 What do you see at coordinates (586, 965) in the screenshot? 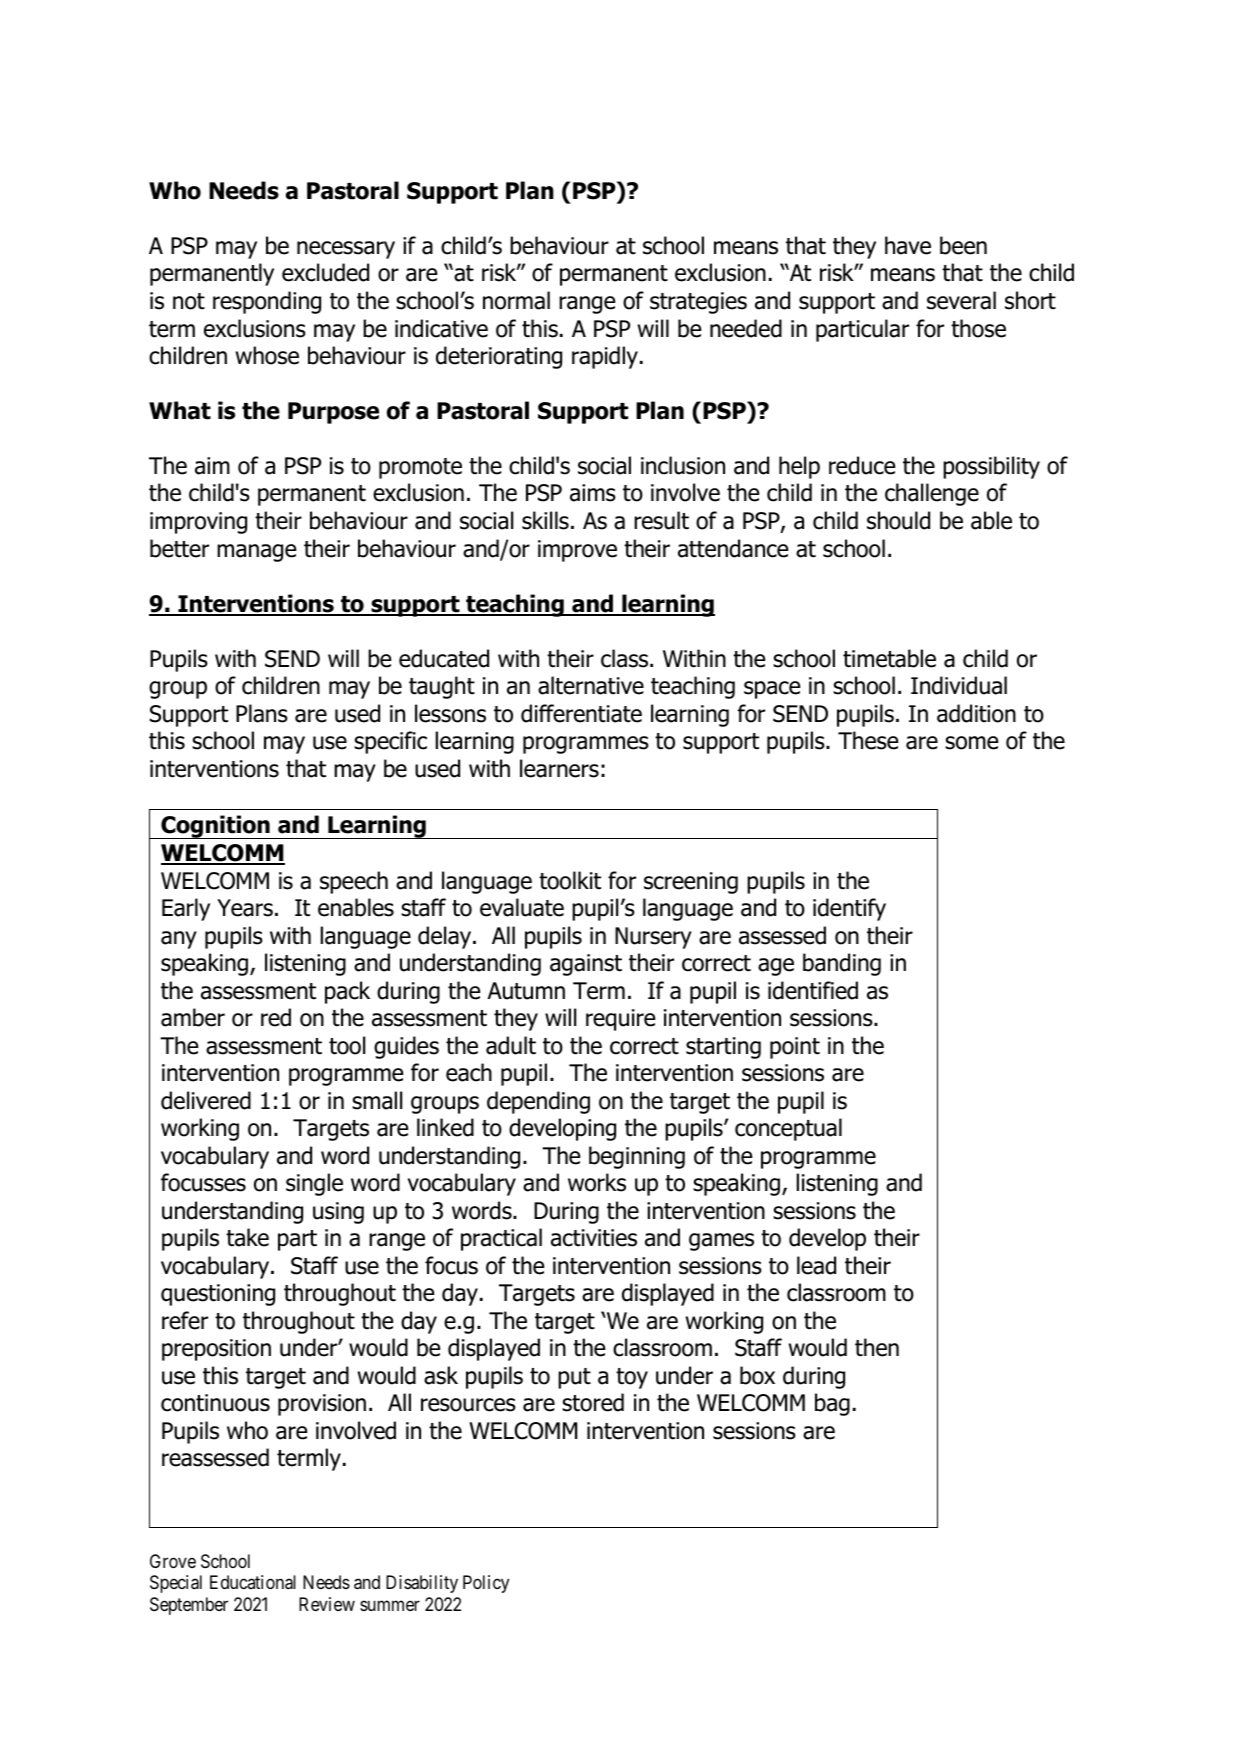
I see `against` at bounding box center [586, 965].
